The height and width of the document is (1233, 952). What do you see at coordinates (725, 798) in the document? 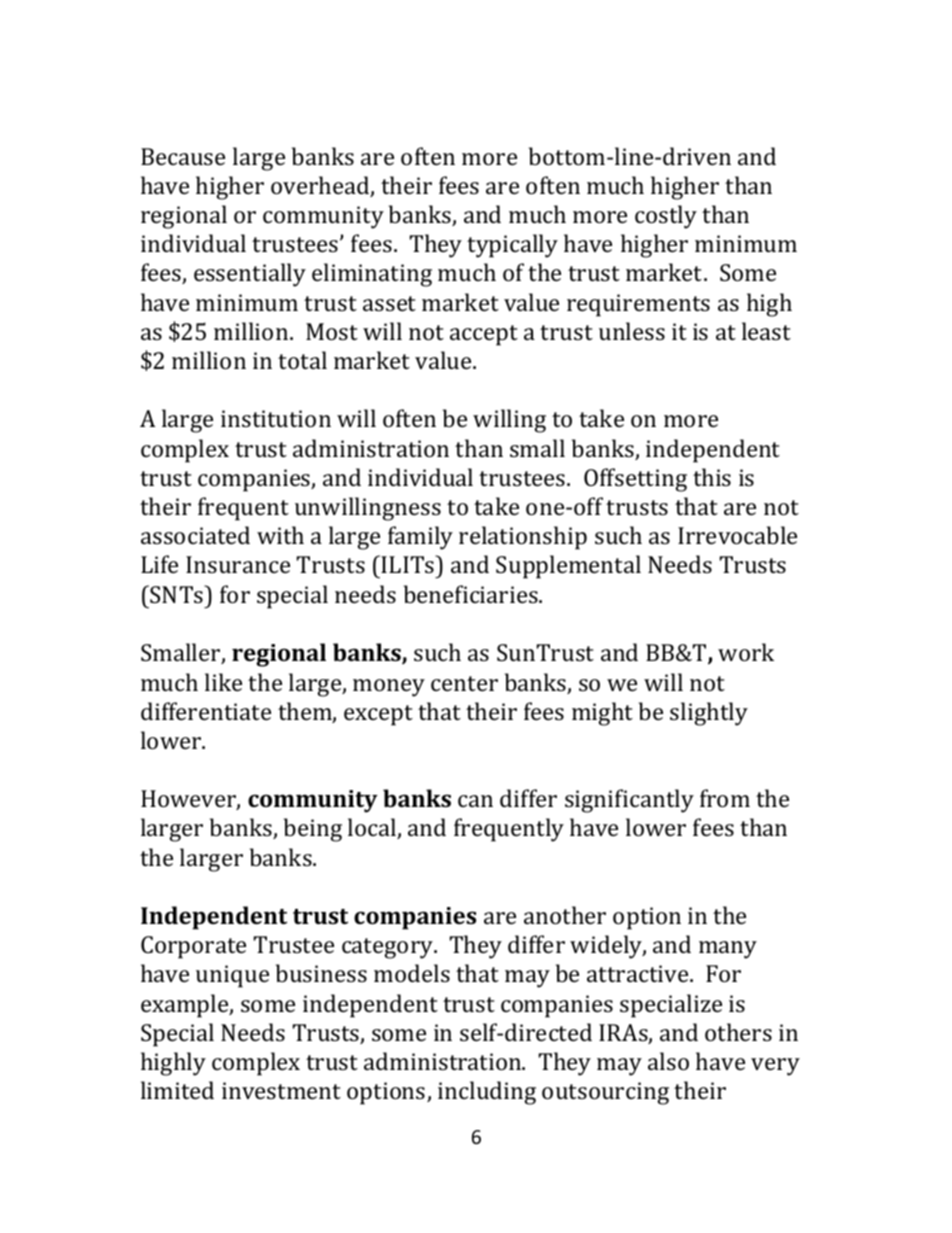
I see `from` at bounding box center [725, 798].
